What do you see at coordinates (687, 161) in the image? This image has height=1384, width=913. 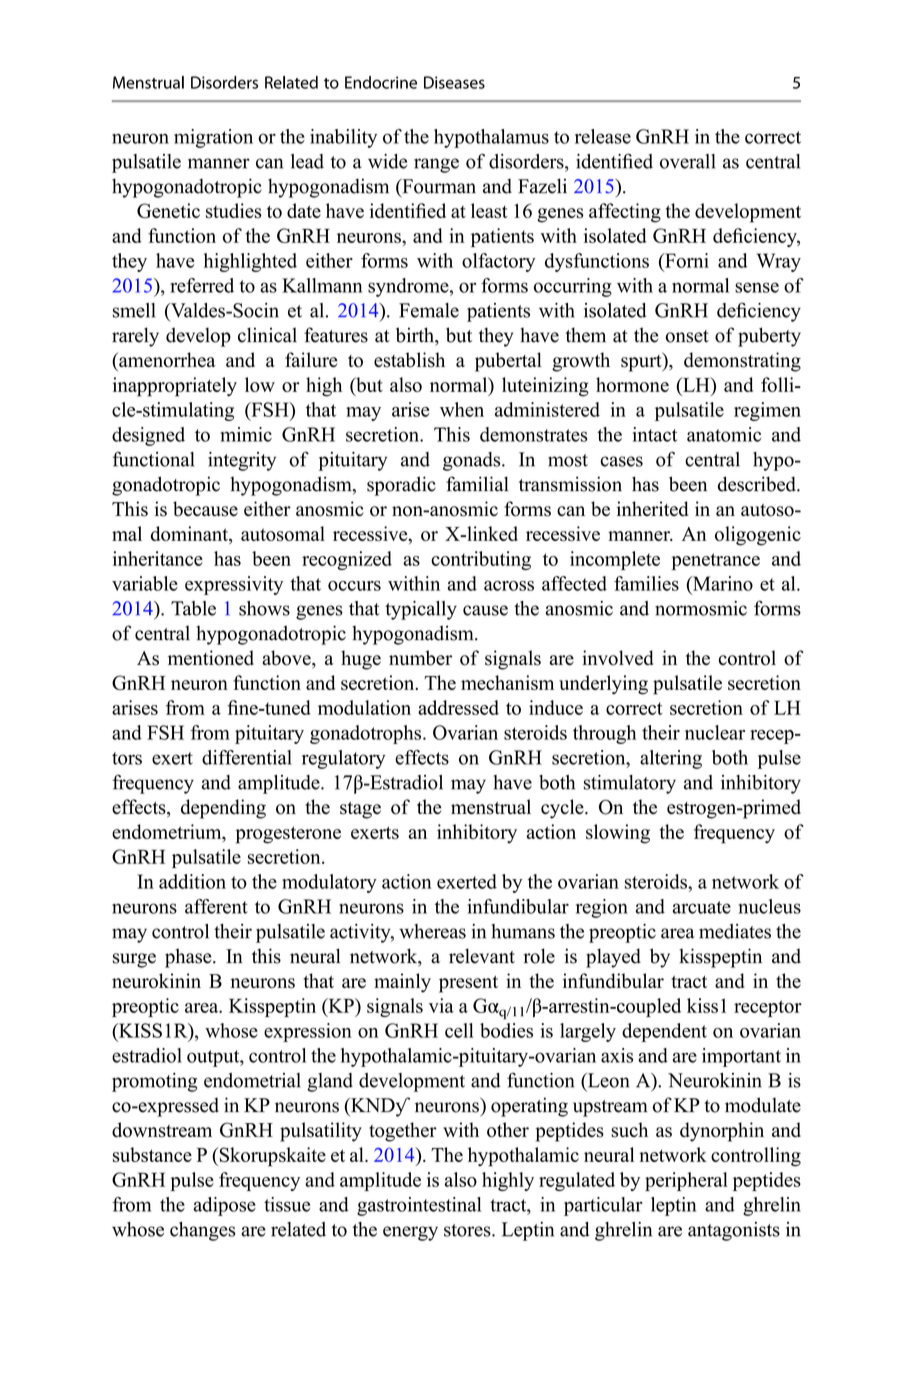 I see `overall` at bounding box center [687, 161].
